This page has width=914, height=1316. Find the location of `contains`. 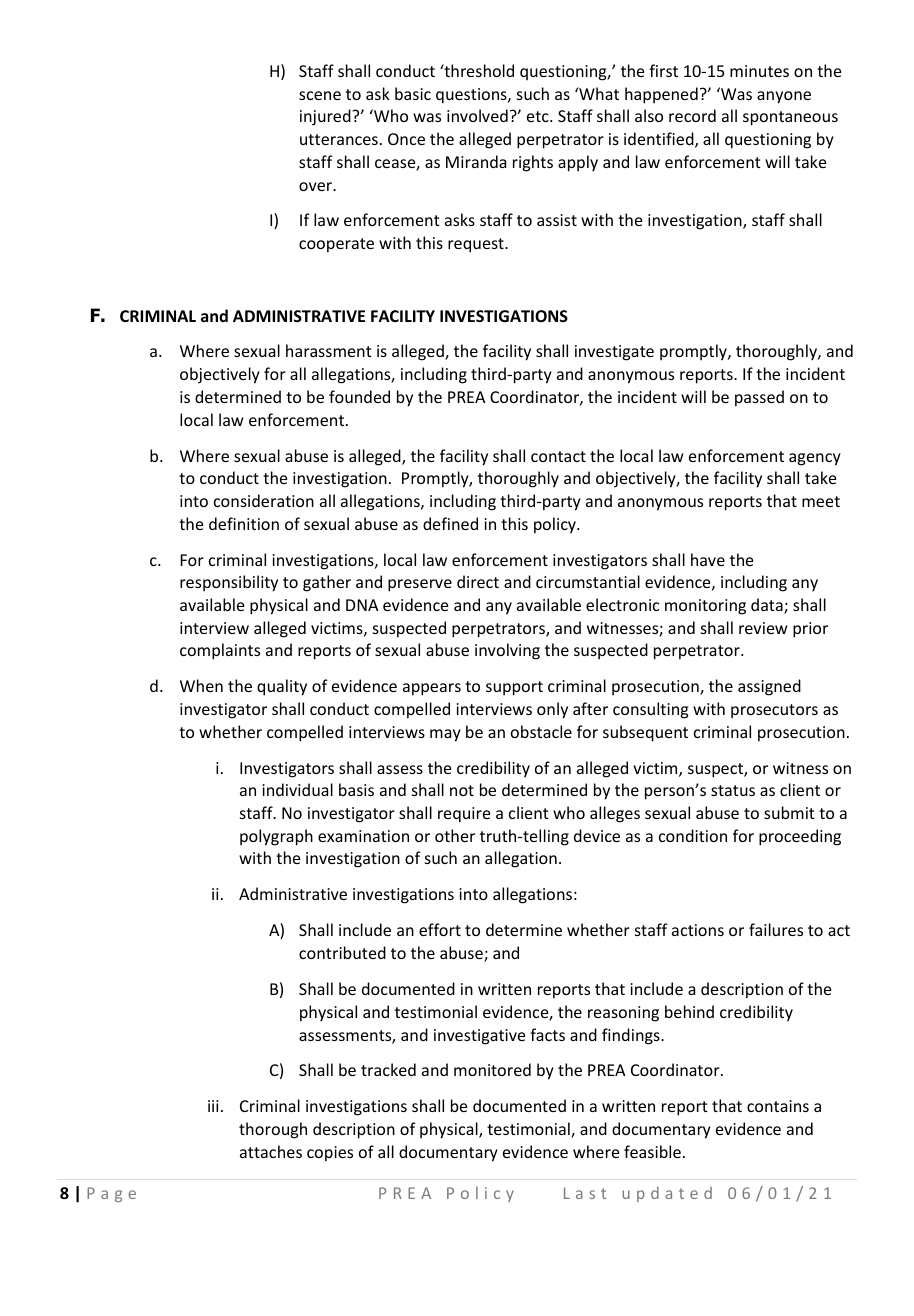

contains is located at coordinates (778, 1106).
